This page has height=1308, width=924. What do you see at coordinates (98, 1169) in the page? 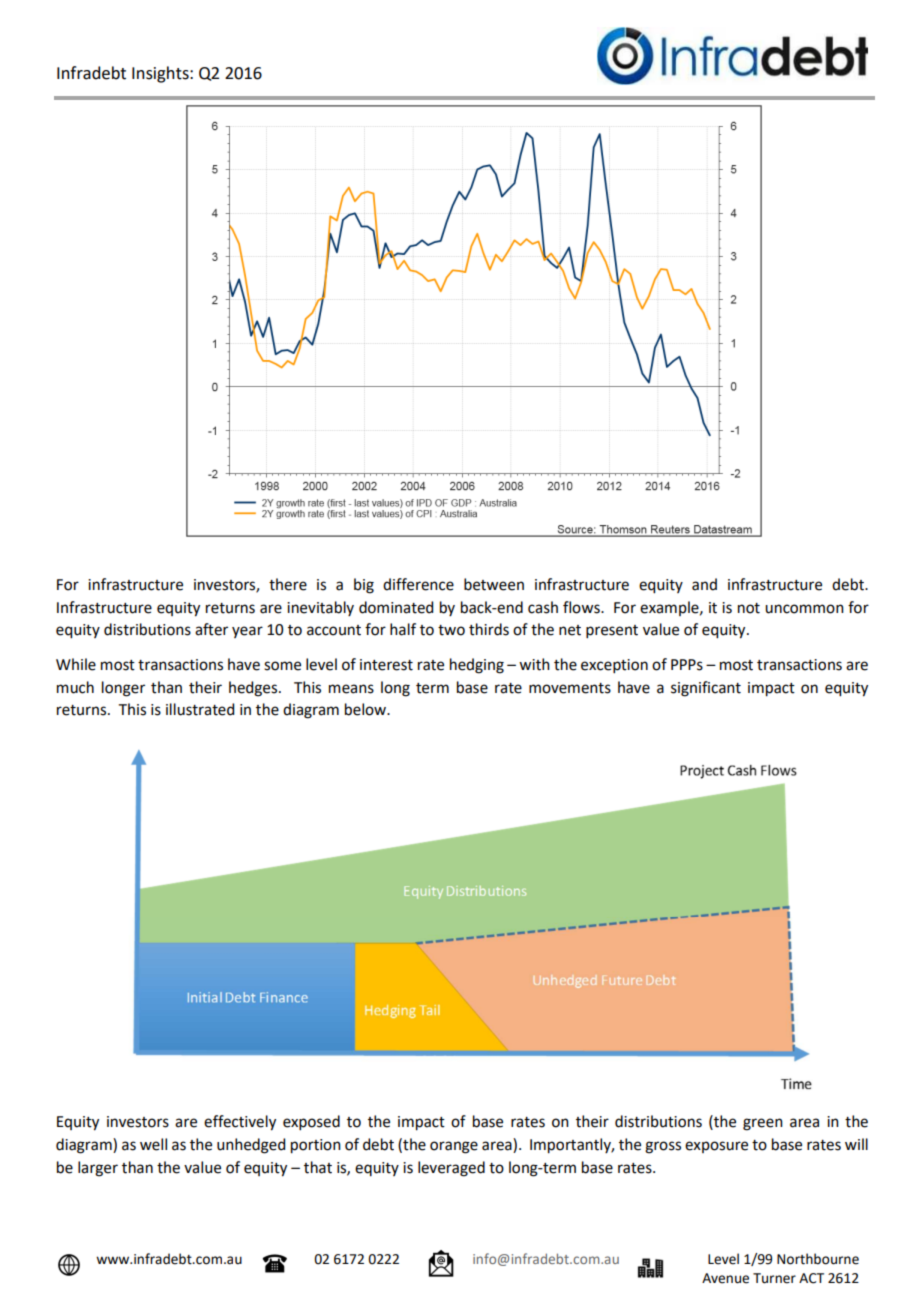
I see `larger` at bounding box center [98, 1169].
